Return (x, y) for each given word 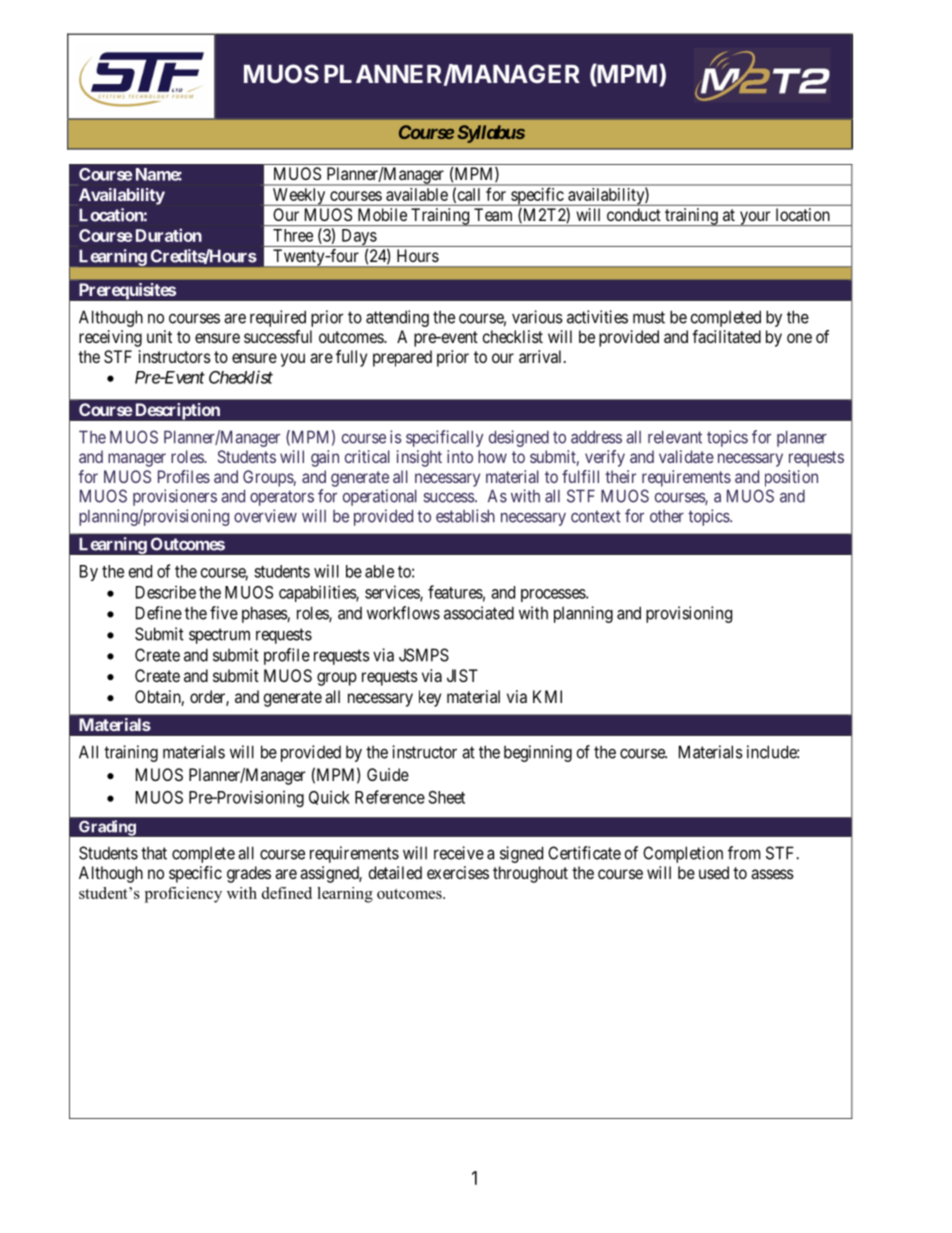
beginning (538, 753)
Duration (169, 235)
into (460, 456)
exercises (458, 872)
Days (358, 238)
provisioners (175, 497)
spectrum (219, 636)
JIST (462, 675)
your (755, 218)
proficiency (183, 895)
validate (686, 456)
